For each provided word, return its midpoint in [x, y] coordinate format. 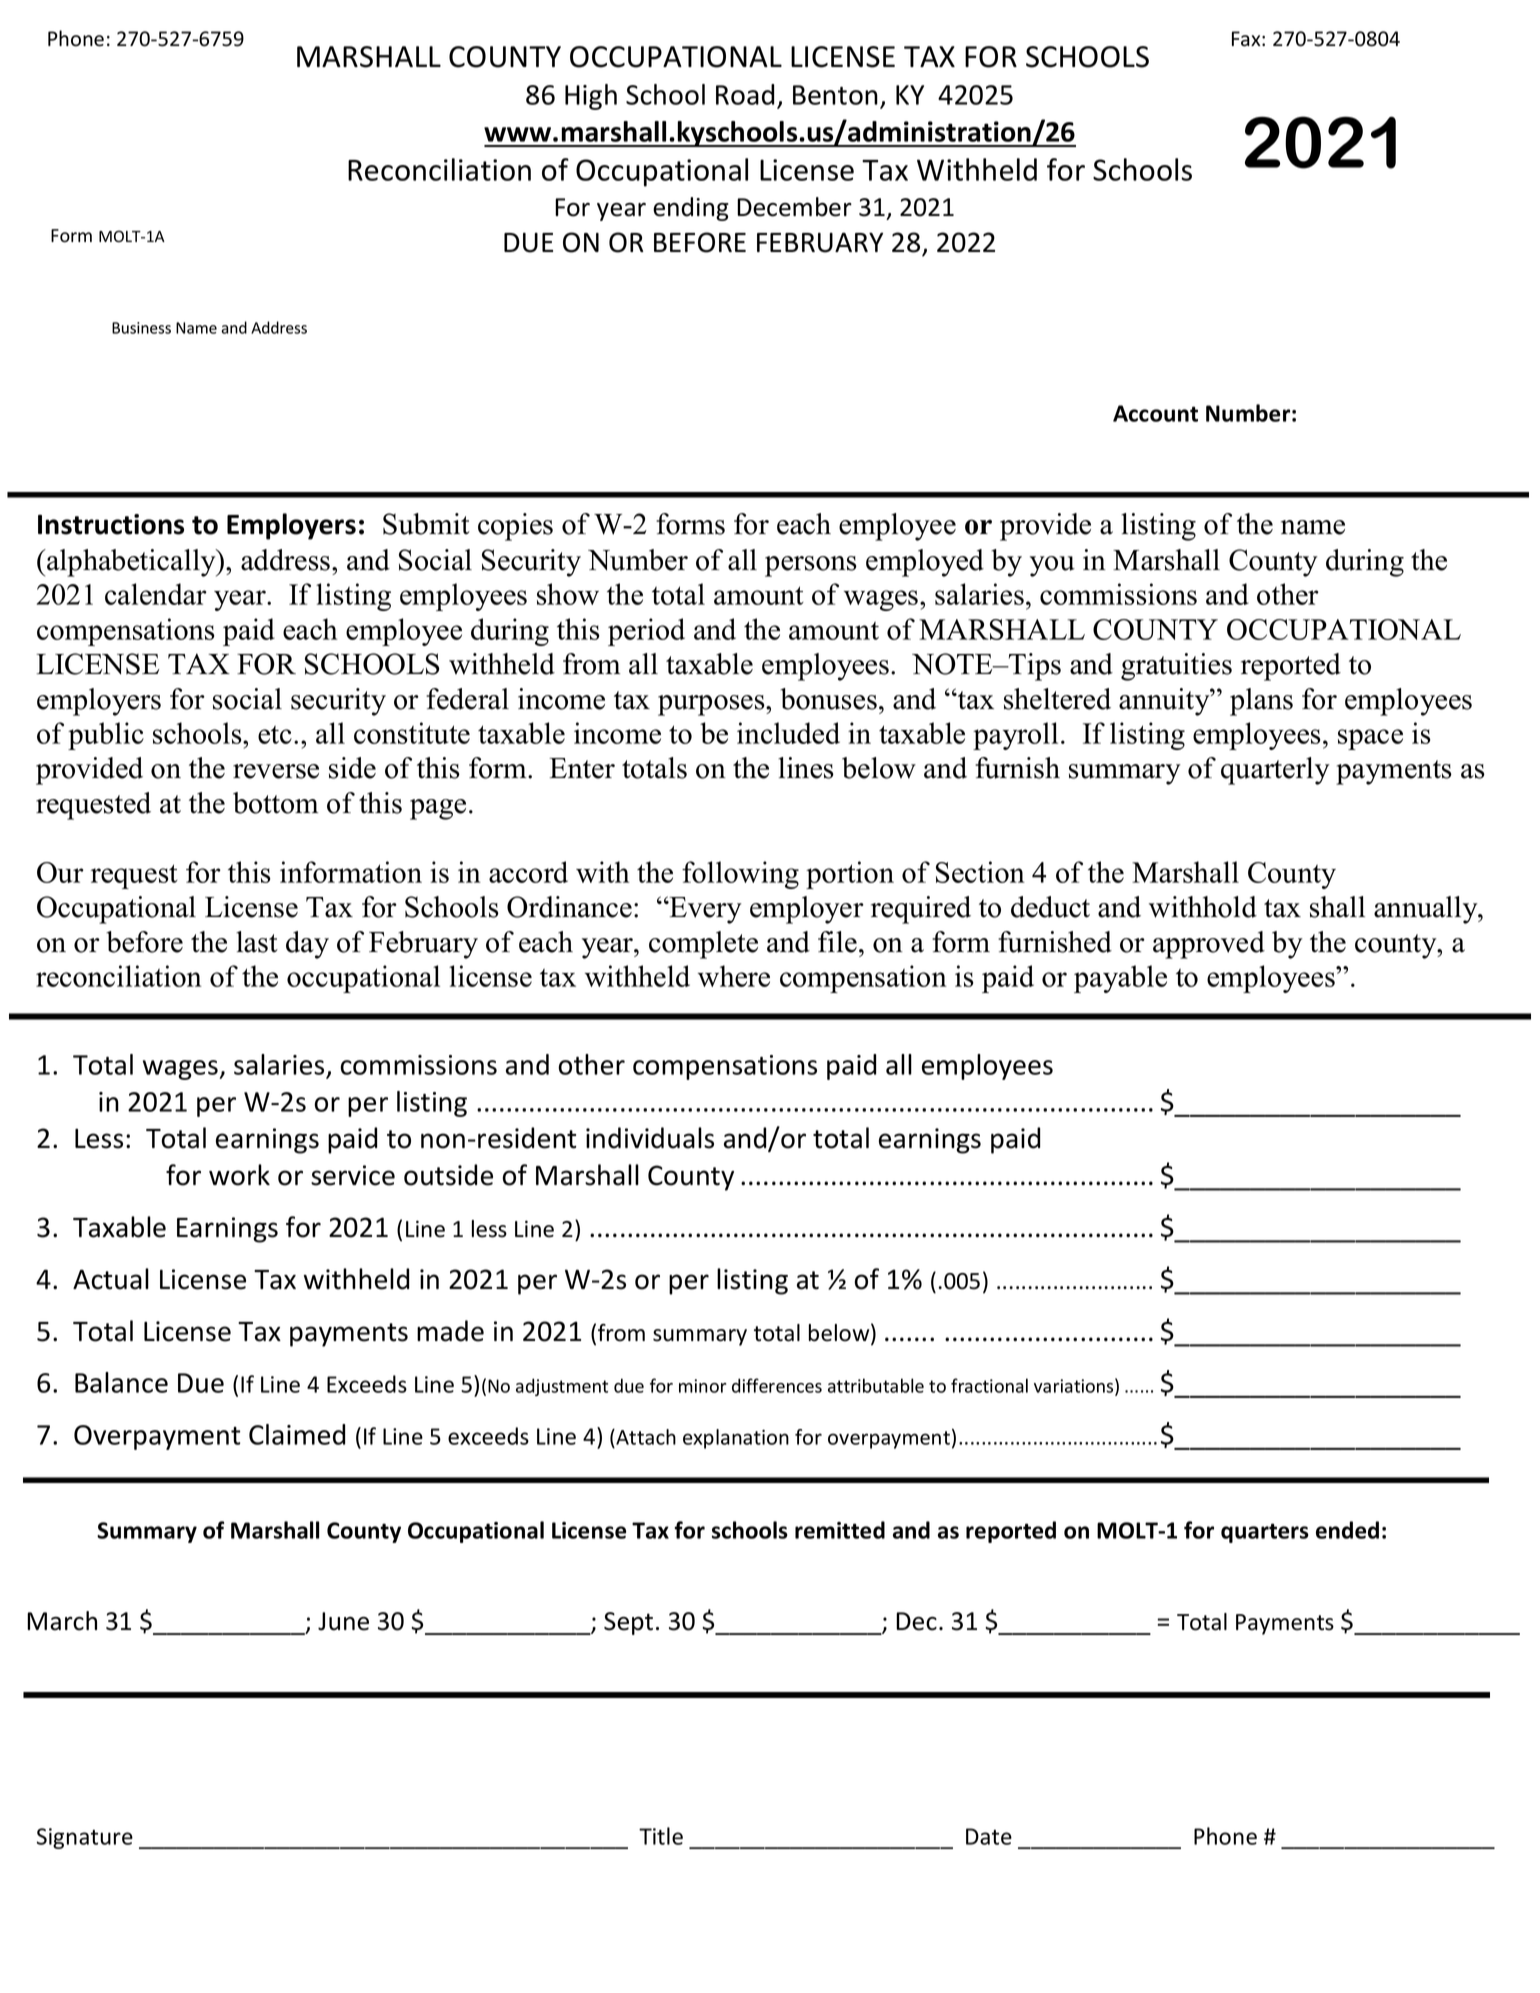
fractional [989, 1385]
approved [1209, 945]
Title [661, 1836]
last [257, 942]
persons [811, 566]
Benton [835, 95]
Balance [121, 1382]
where [734, 976]
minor [702, 1386]
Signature [85, 1838]
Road [745, 94]
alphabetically [131, 563]
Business [141, 328]
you [1052, 566]
